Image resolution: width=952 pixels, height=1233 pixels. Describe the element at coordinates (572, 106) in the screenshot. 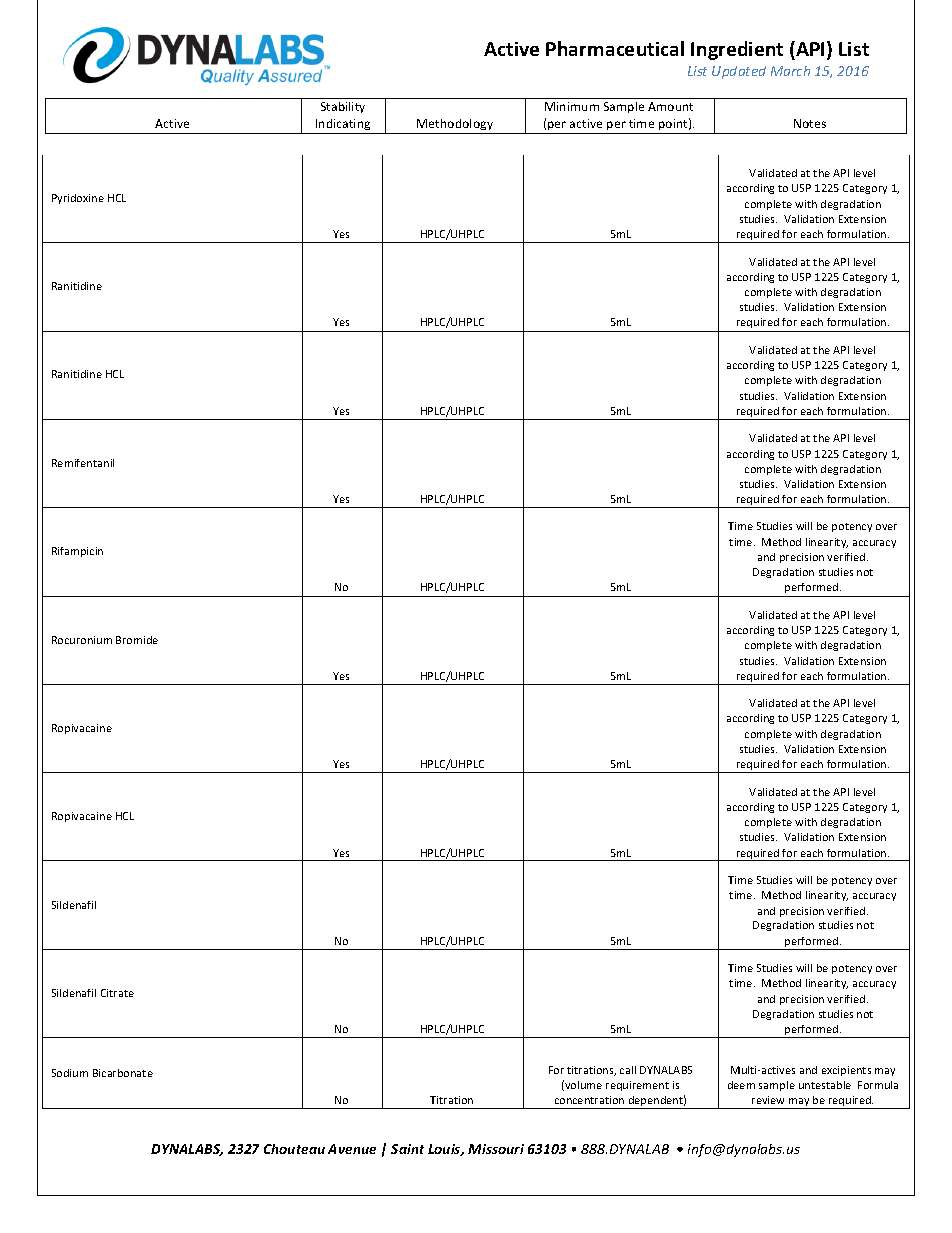

I see `Minimum` at that location.
